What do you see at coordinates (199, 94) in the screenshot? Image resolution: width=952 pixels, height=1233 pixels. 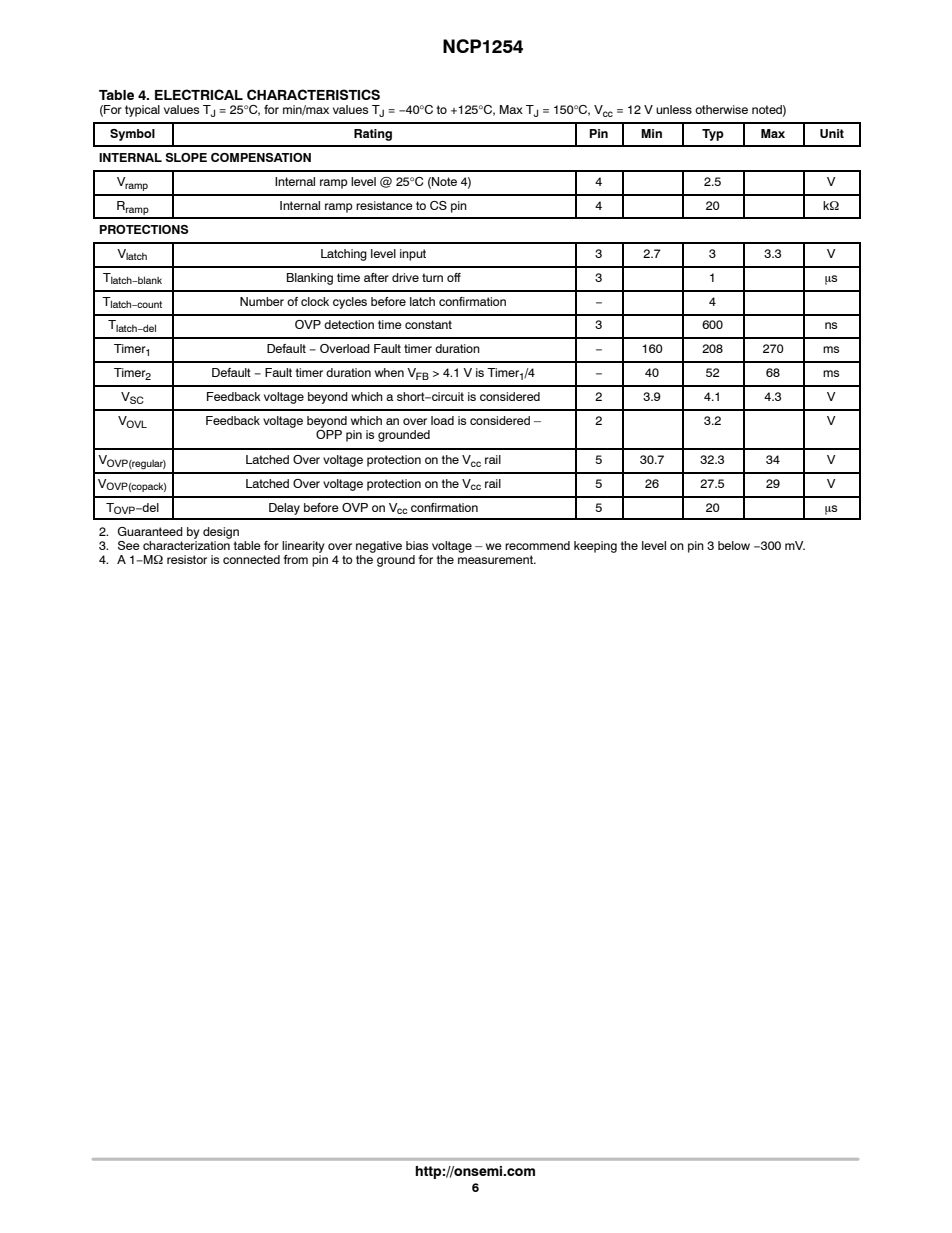 I see `ELECTRICAL` at bounding box center [199, 94].
